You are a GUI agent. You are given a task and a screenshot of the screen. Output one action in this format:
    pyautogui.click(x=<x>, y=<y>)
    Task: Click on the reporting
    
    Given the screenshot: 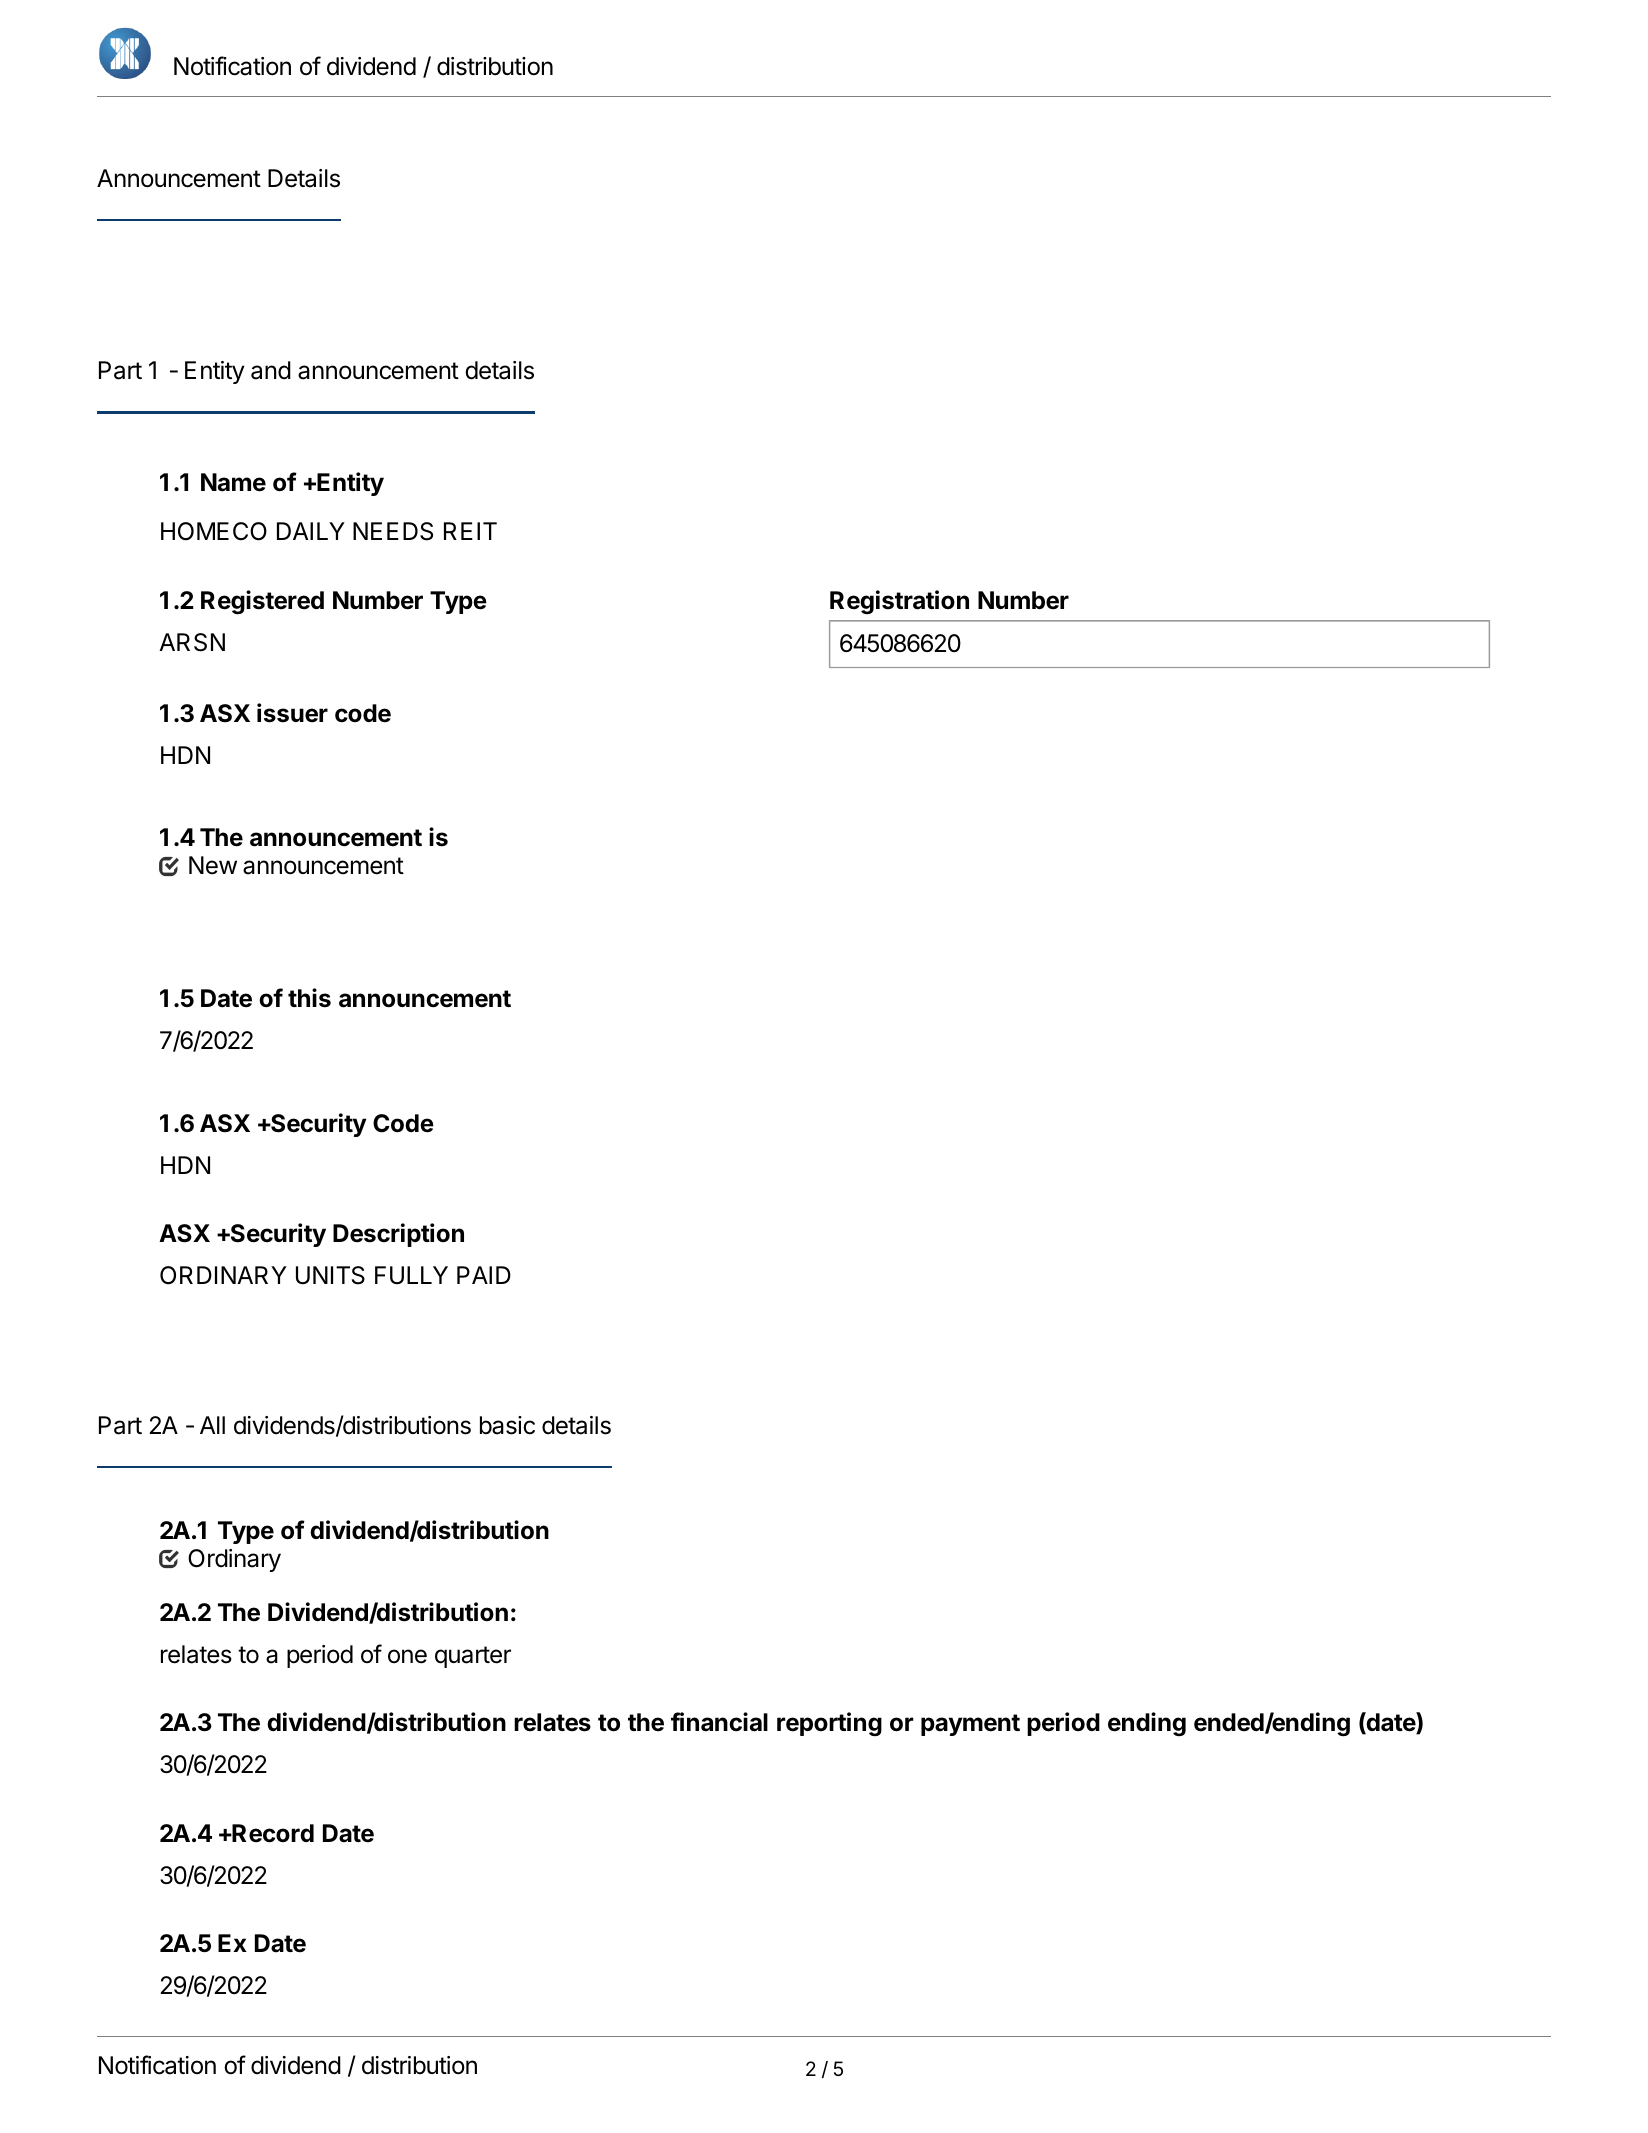 What is the action you would take?
    pyautogui.click(x=829, y=1724)
